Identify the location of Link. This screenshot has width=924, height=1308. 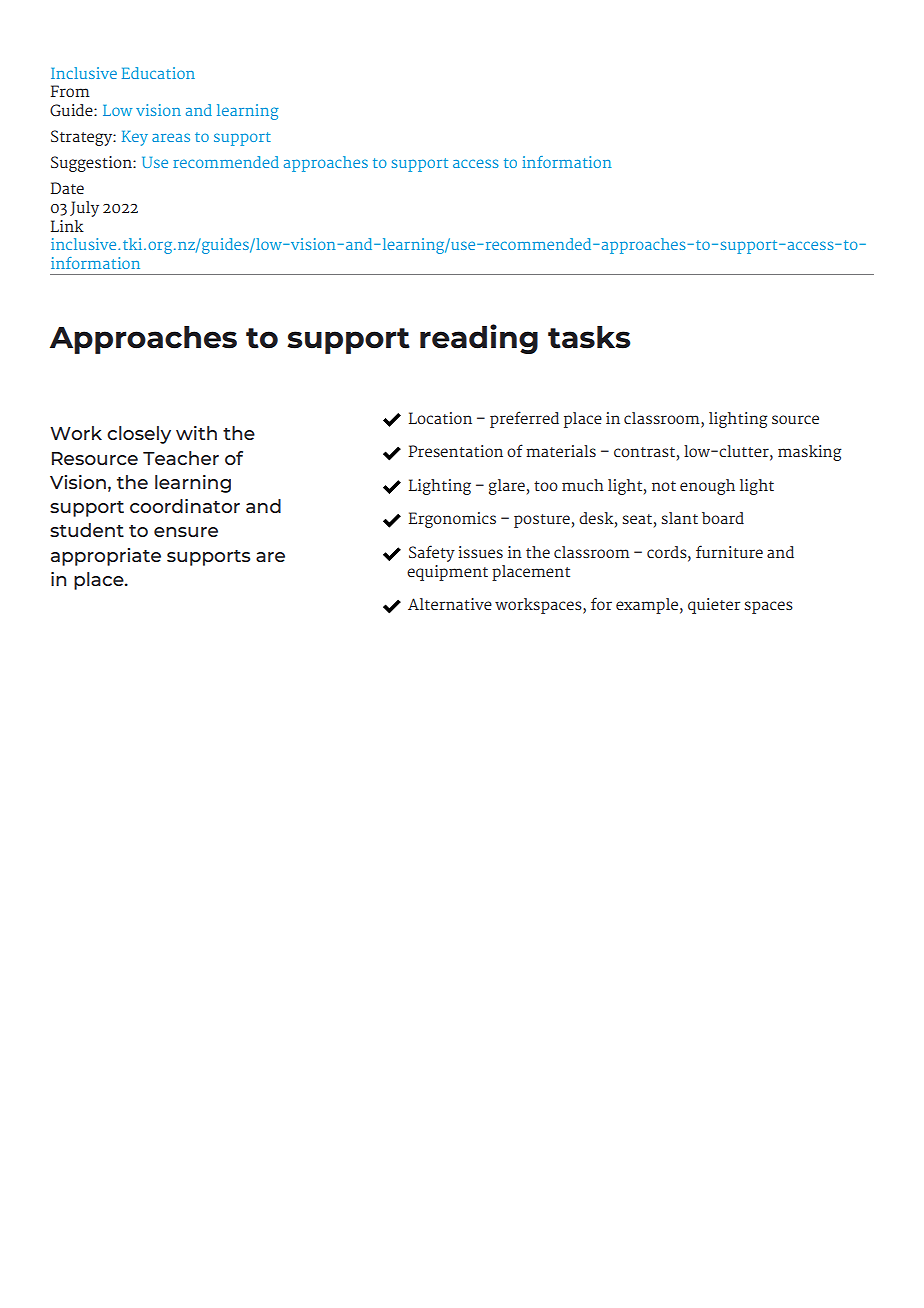
(67, 226).
